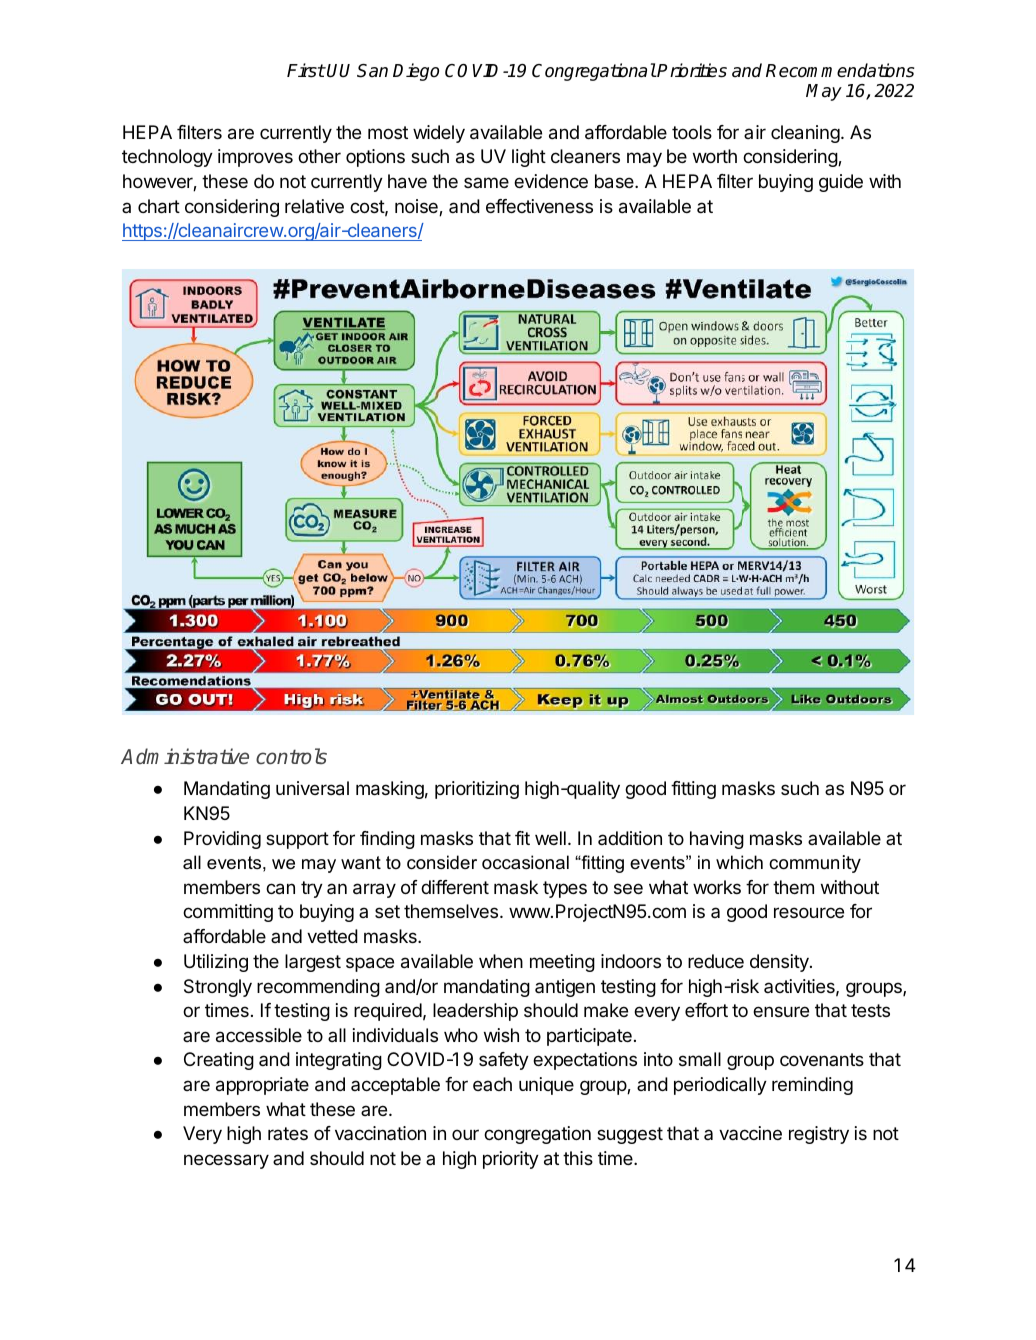  I want to click on controls, so click(291, 756).
